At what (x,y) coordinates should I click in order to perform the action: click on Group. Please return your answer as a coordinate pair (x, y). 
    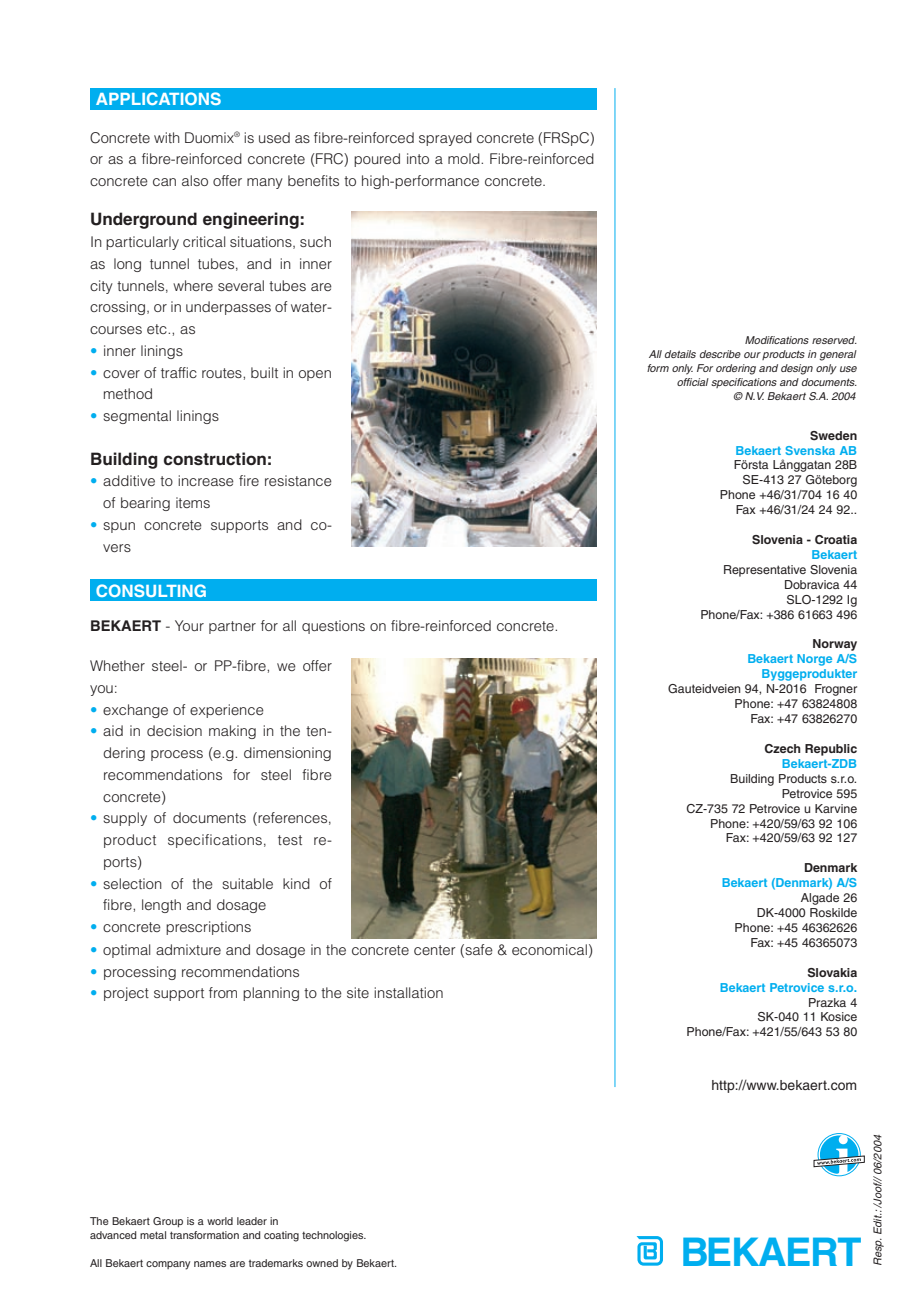
    Looking at the image, I should click on (168, 1222).
